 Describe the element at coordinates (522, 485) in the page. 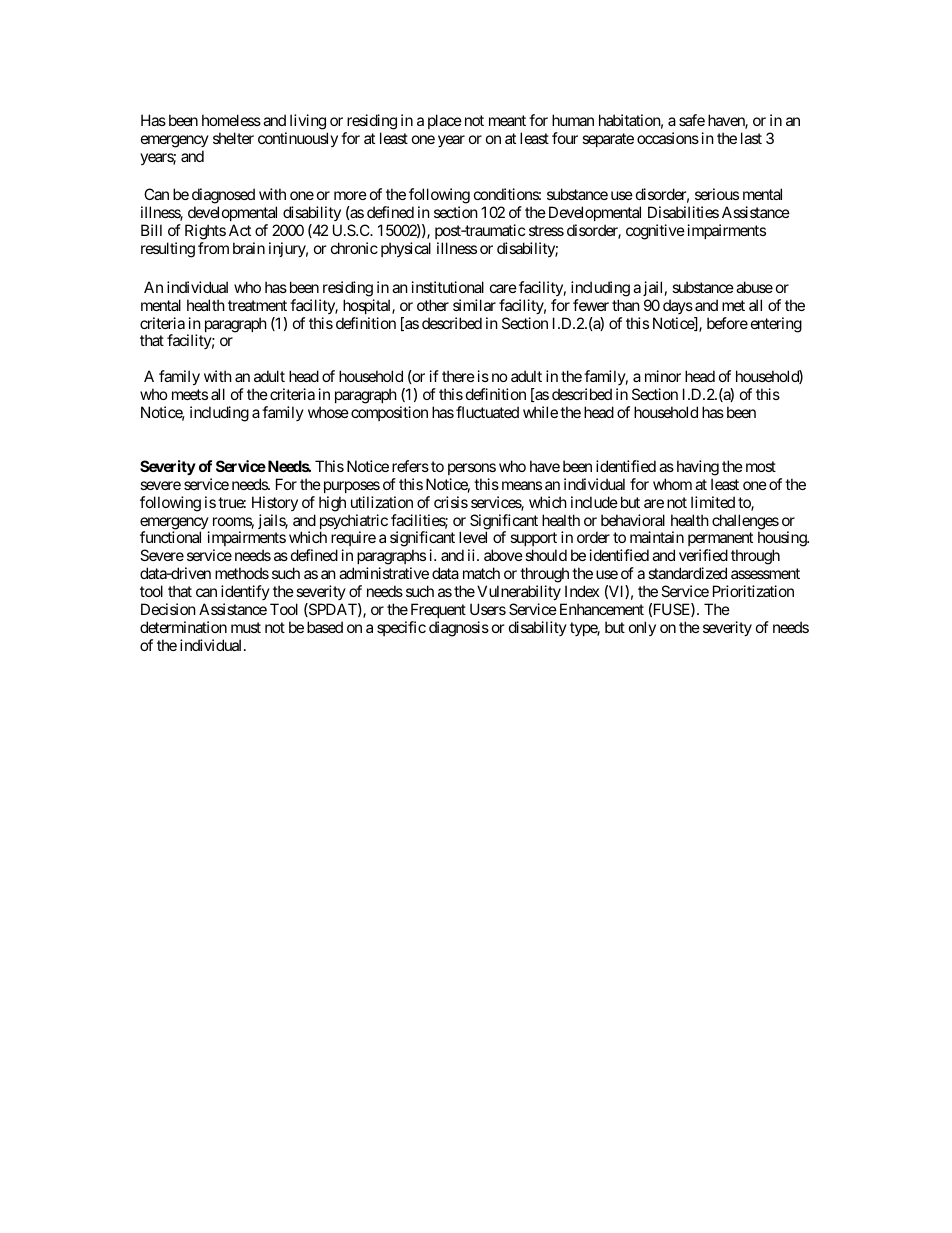

I see `means` at that location.
